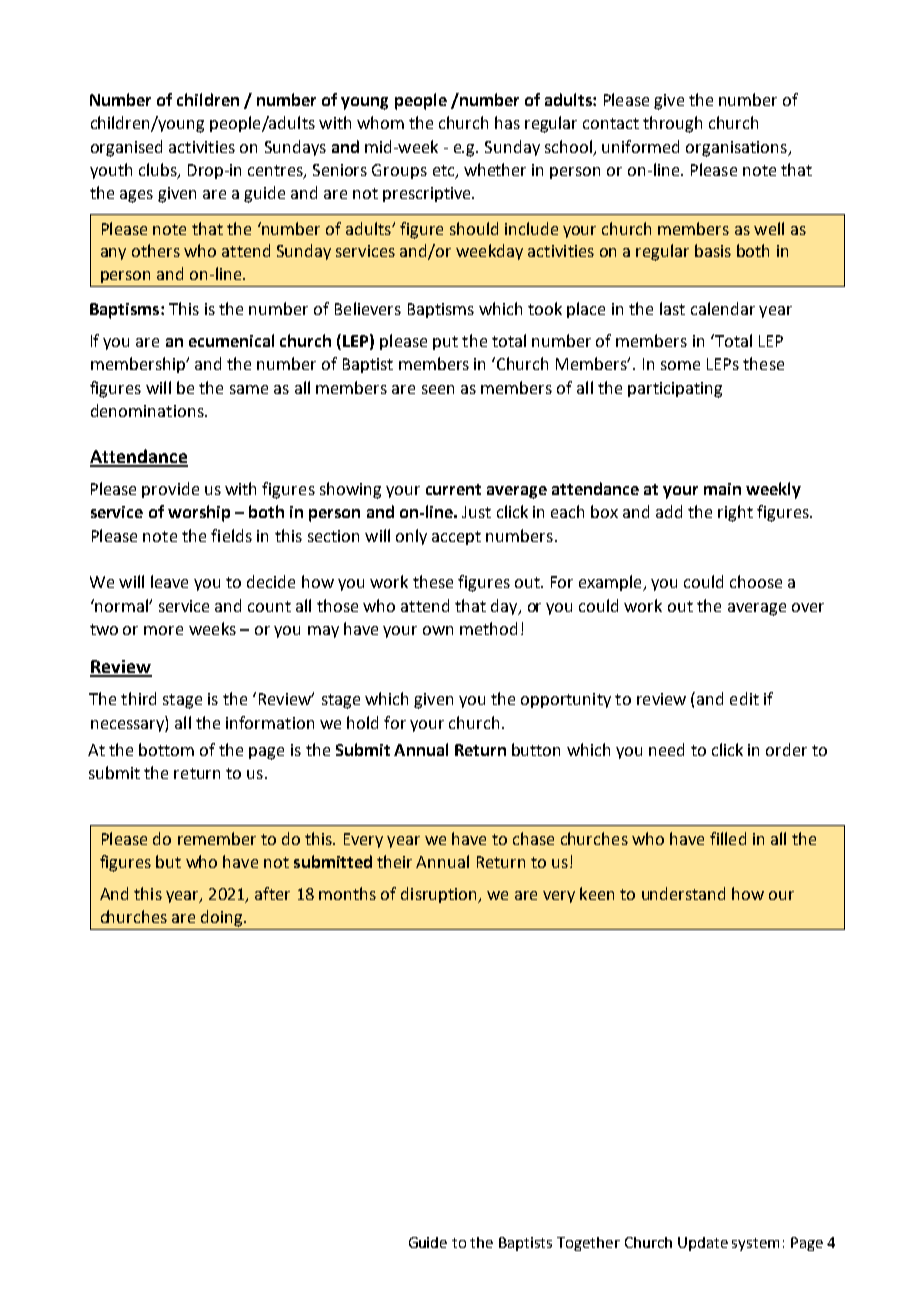 The width and height of the page is (924, 1308). I want to click on clubs, so click(159, 171).
